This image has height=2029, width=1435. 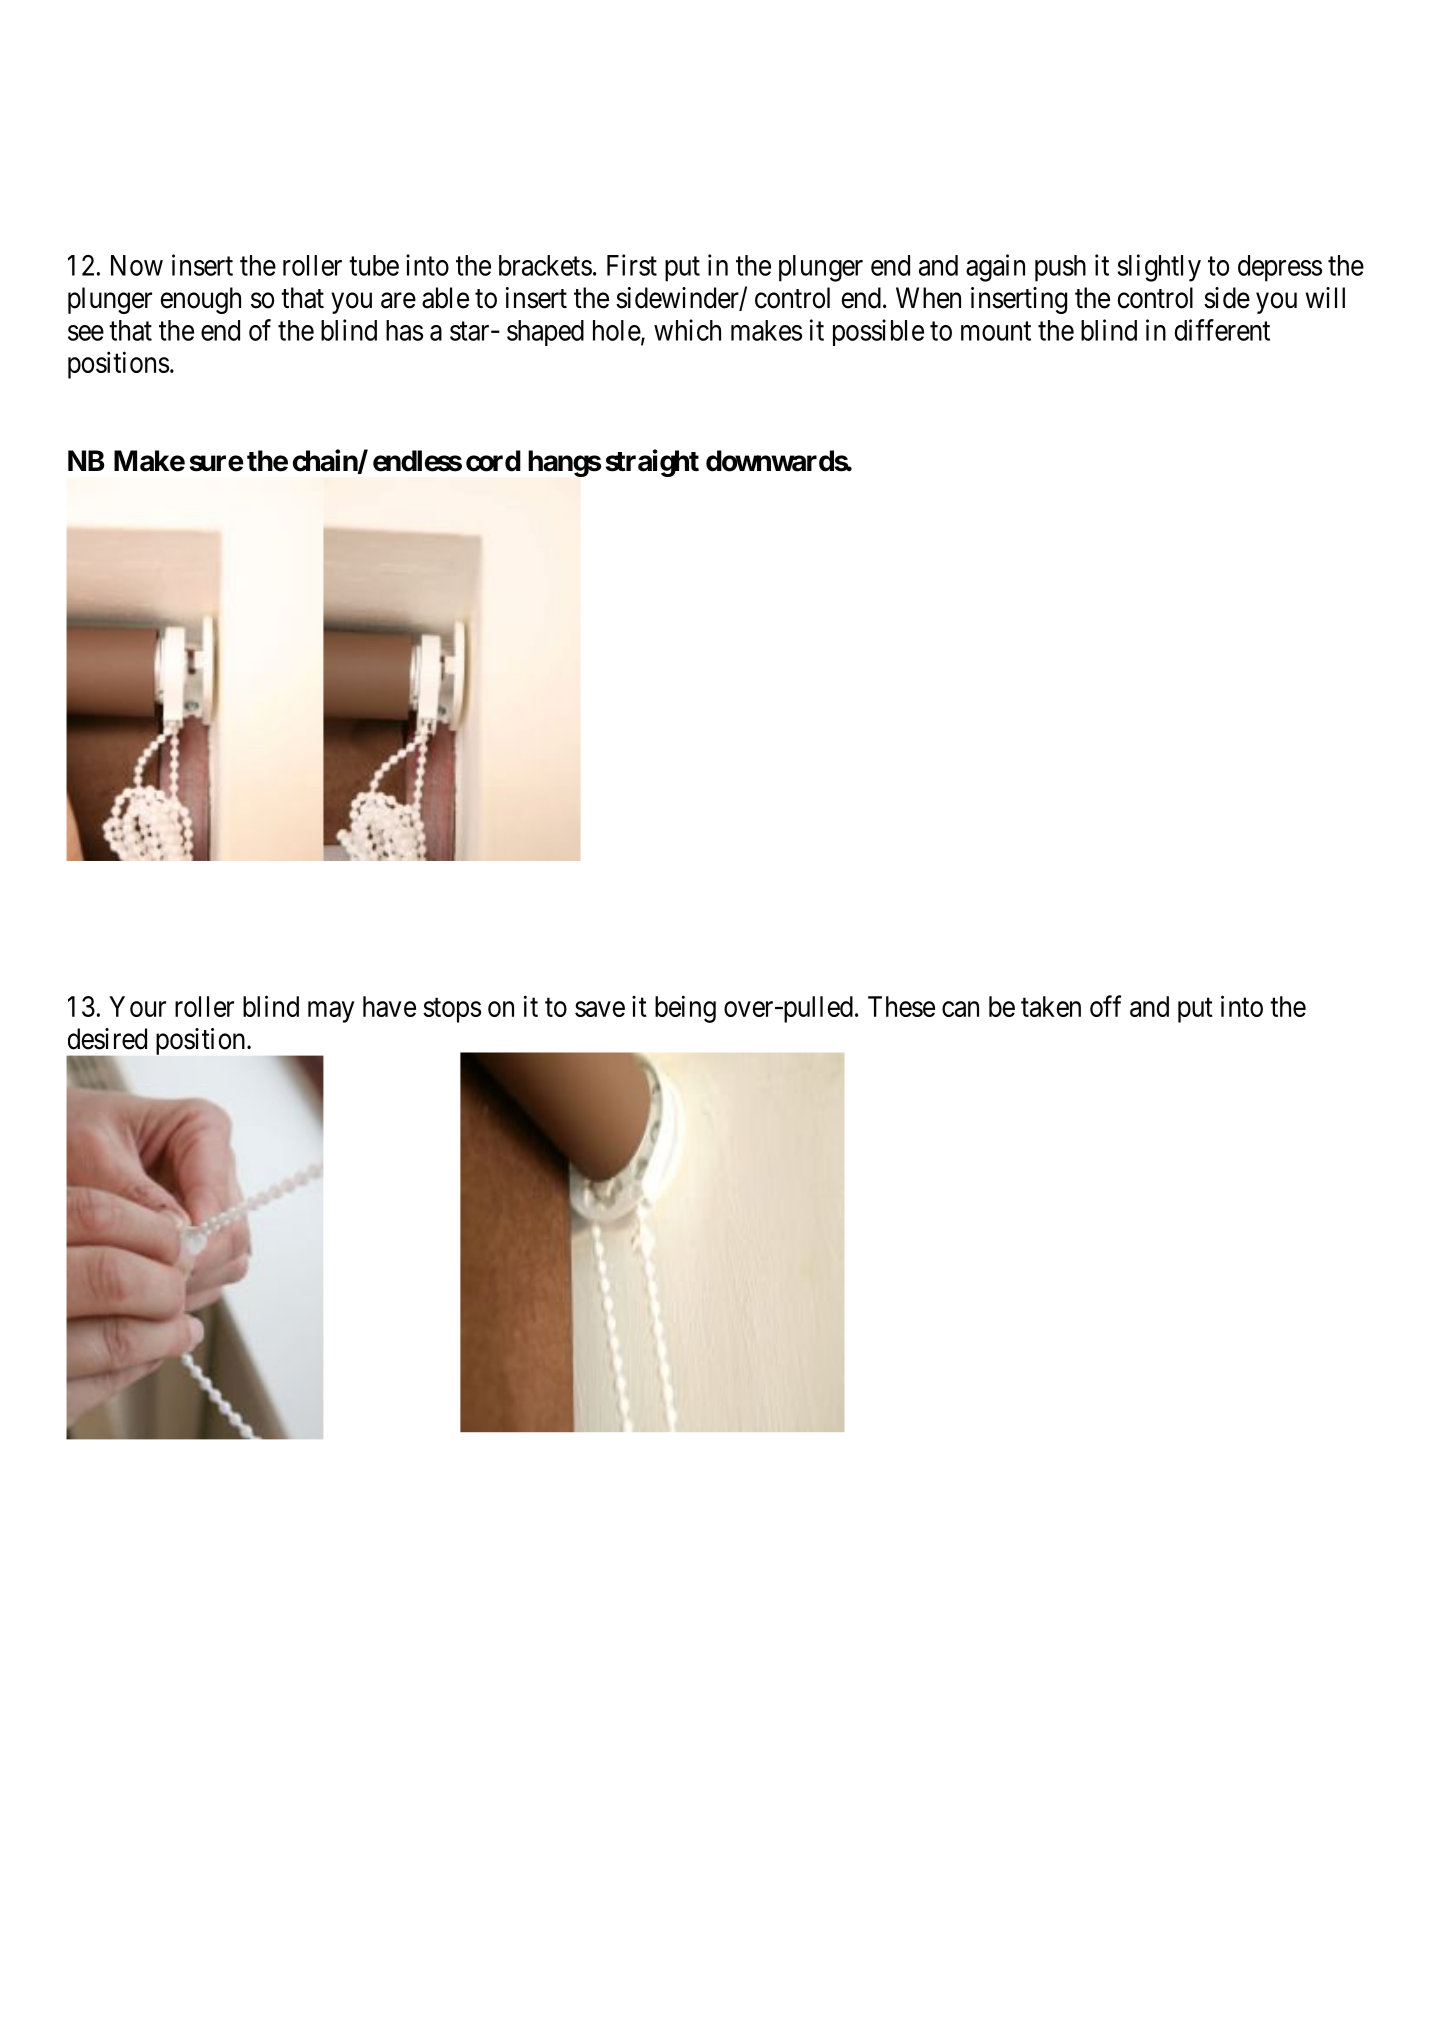 What do you see at coordinates (1159, 268) in the image?
I see `slightly` at bounding box center [1159, 268].
